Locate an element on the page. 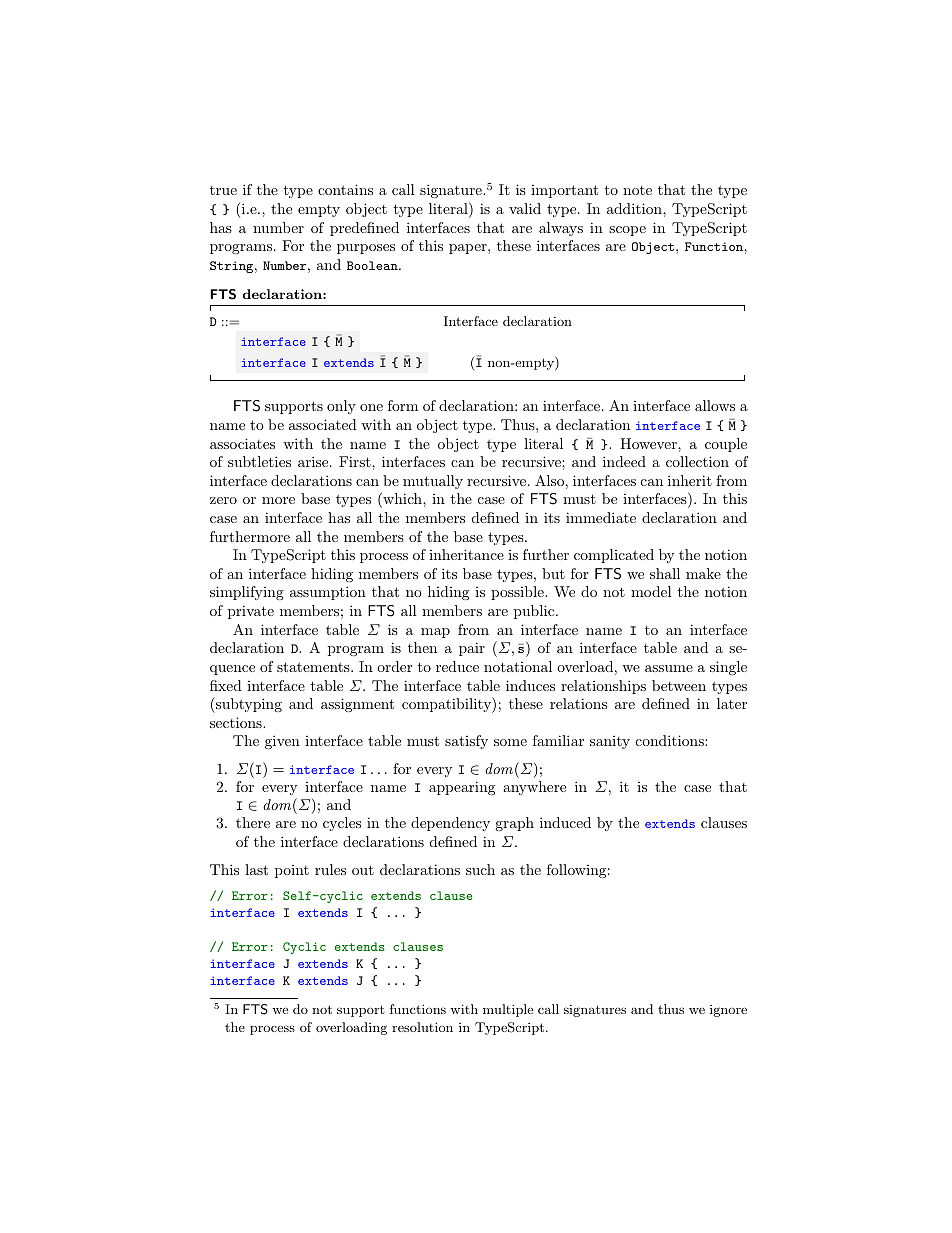  true is located at coordinates (223, 190).
